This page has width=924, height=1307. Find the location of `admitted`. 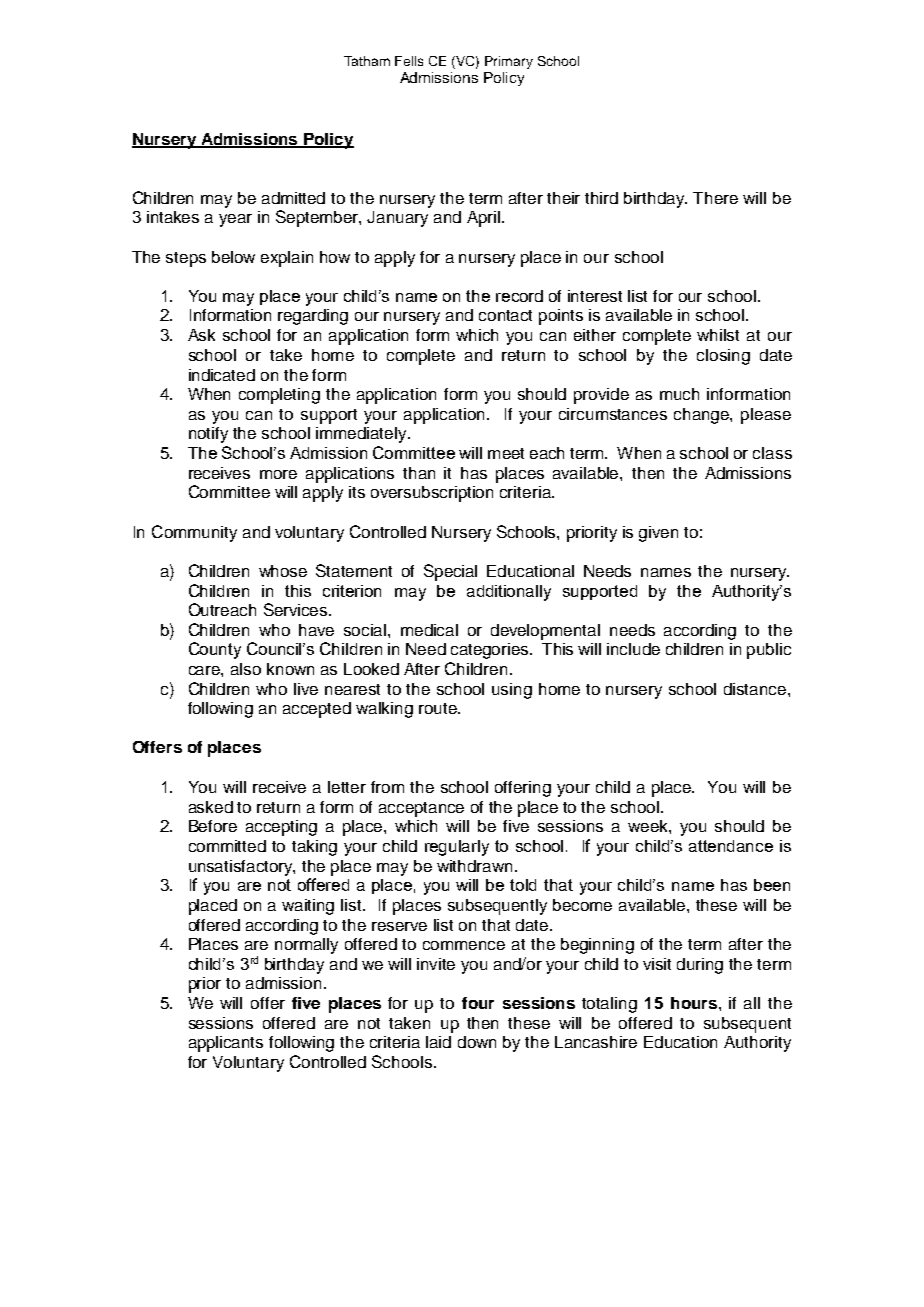

admitted is located at coordinates (293, 198).
